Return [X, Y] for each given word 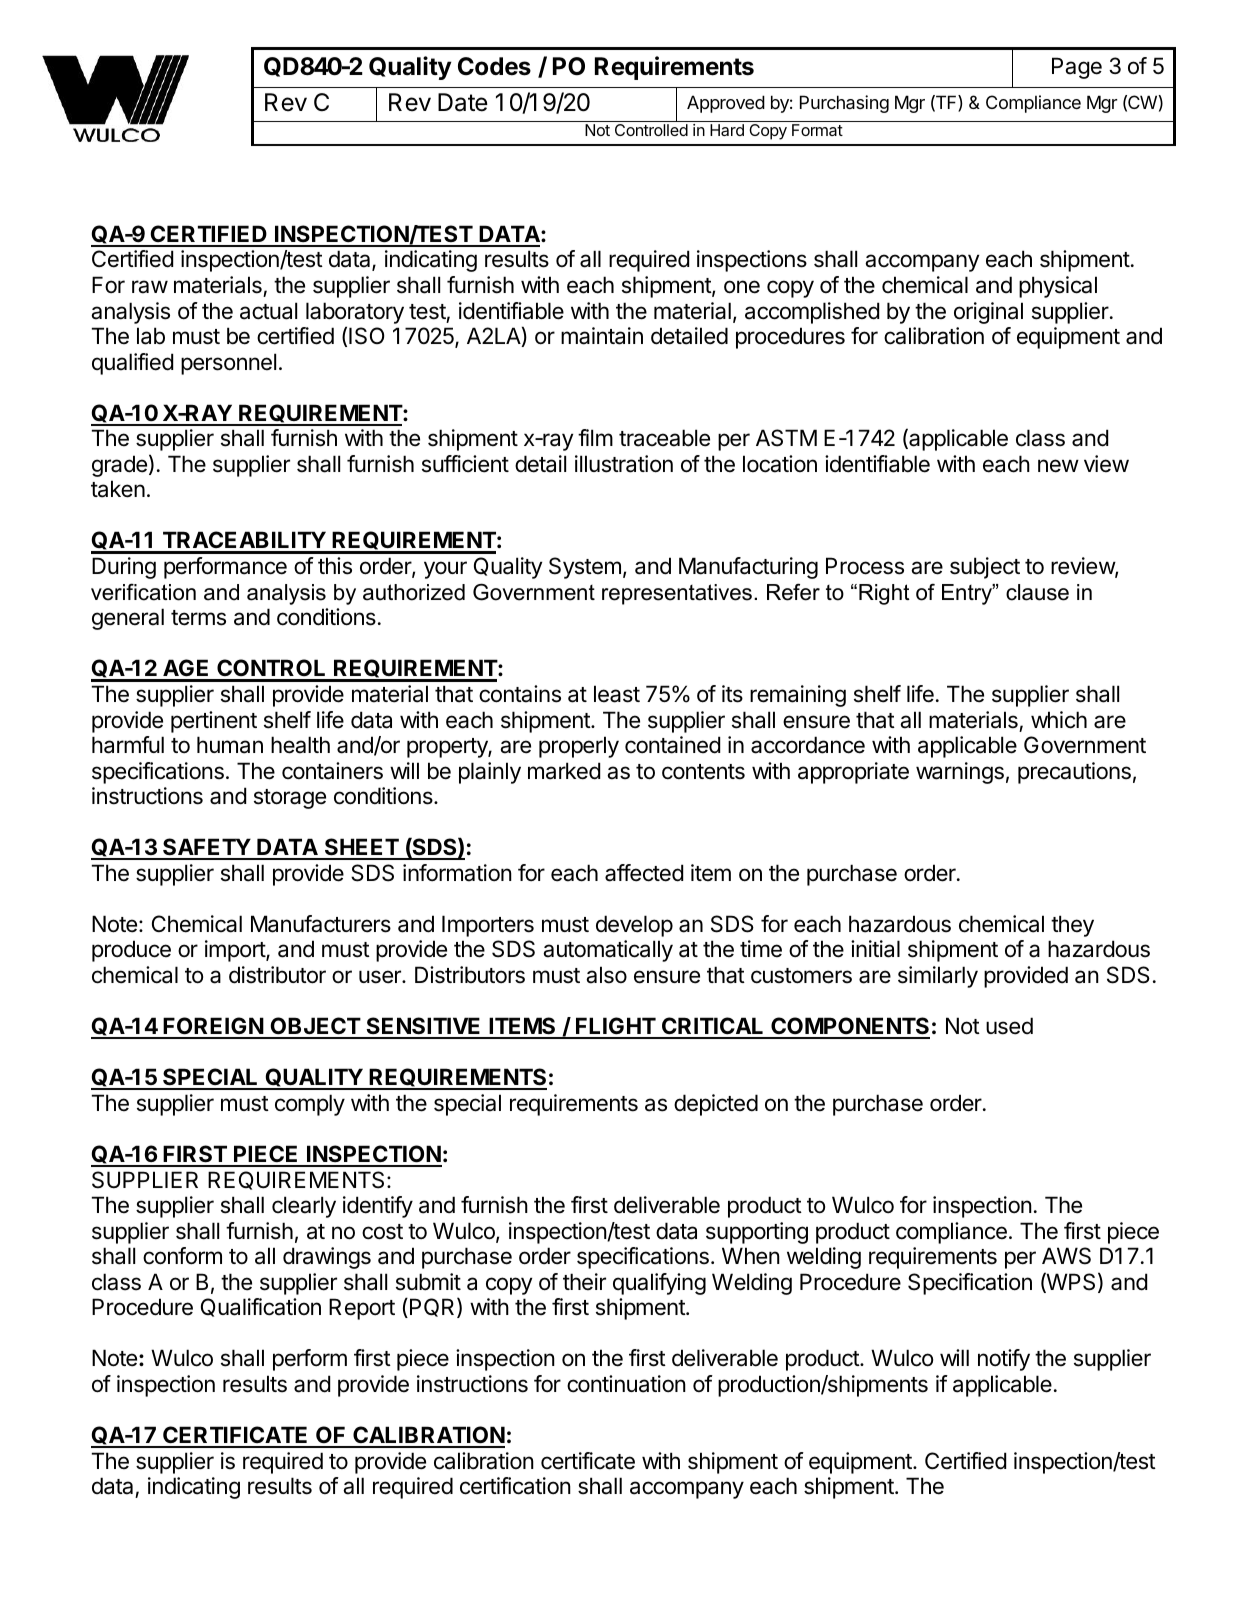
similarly [938, 977]
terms [198, 618]
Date [463, 102]
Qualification [261, 1307]
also [606, 975]
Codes [494, 66]
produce [131, 951]
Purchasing [844, 104]
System [585, 568]
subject [985, 568]
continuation [626, 1384]
